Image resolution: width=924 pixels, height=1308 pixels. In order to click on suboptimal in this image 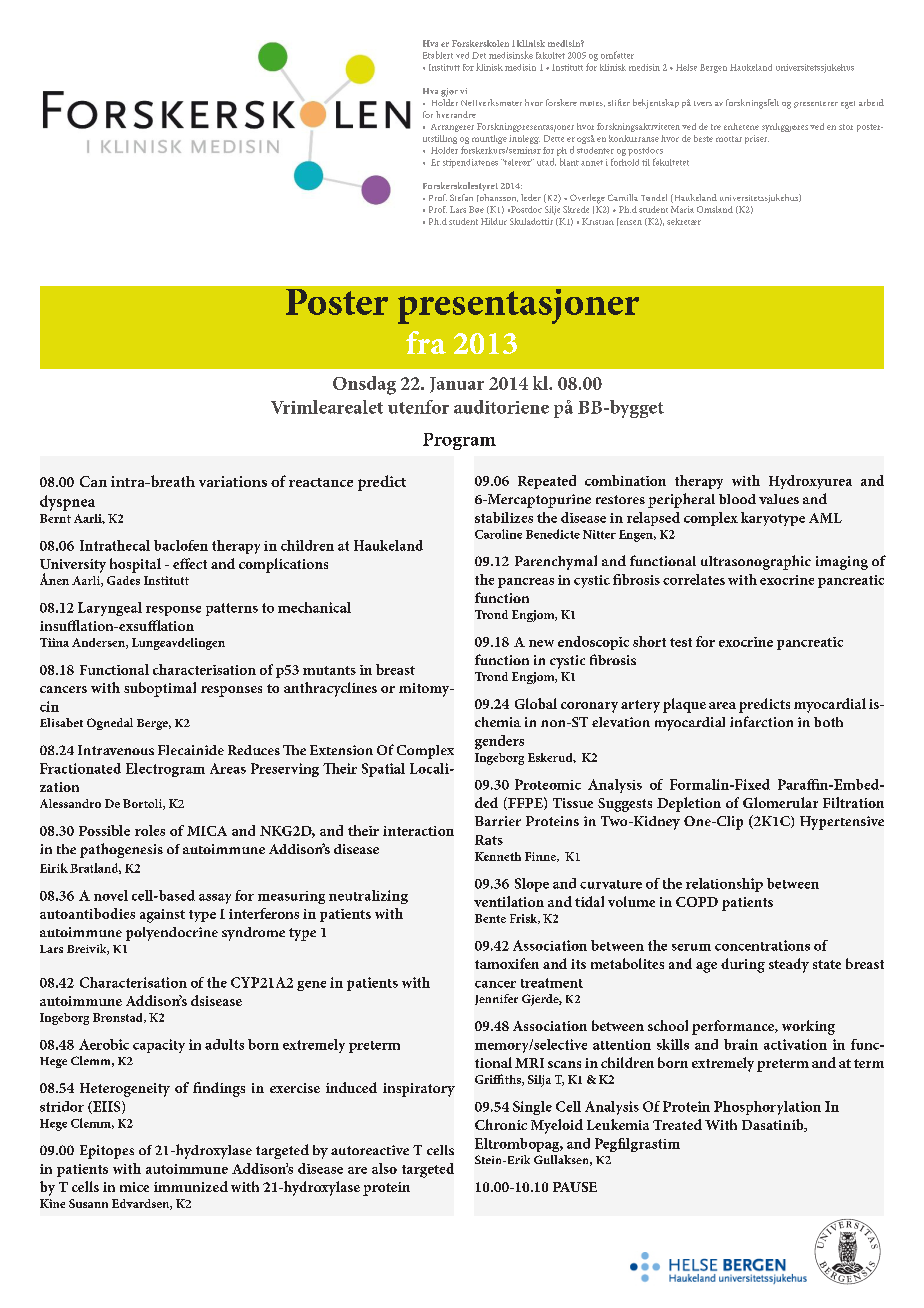, I will do `click(160, 689)`.
